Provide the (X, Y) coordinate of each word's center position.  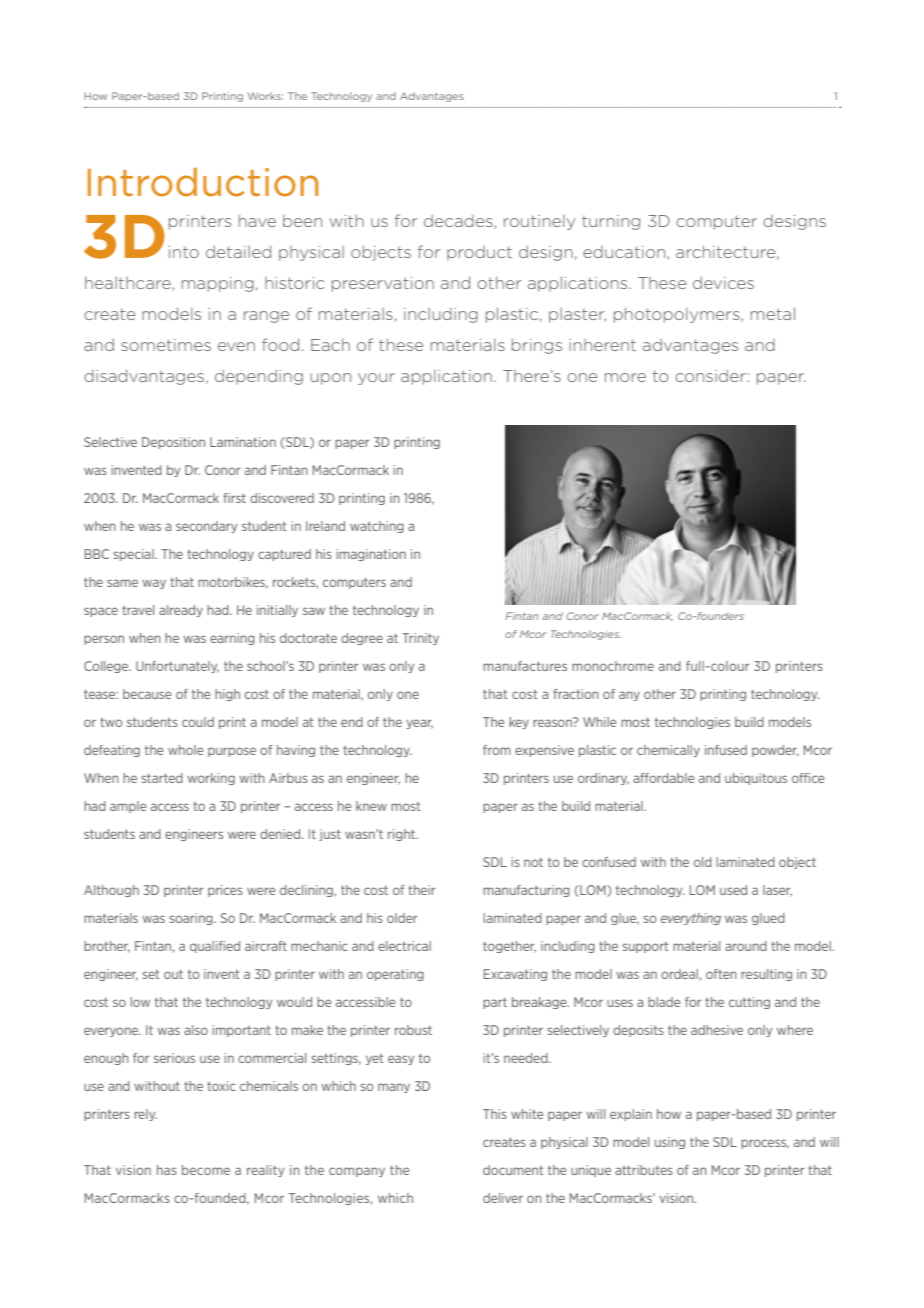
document (513, 1170)
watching (377, 527)
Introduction (203, 182)
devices (723, 282)
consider (710, 375)
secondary (206, 527)
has (167, 1170)
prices (225, 891)
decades (459, 221)
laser (777, 891)
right (403, 835)
